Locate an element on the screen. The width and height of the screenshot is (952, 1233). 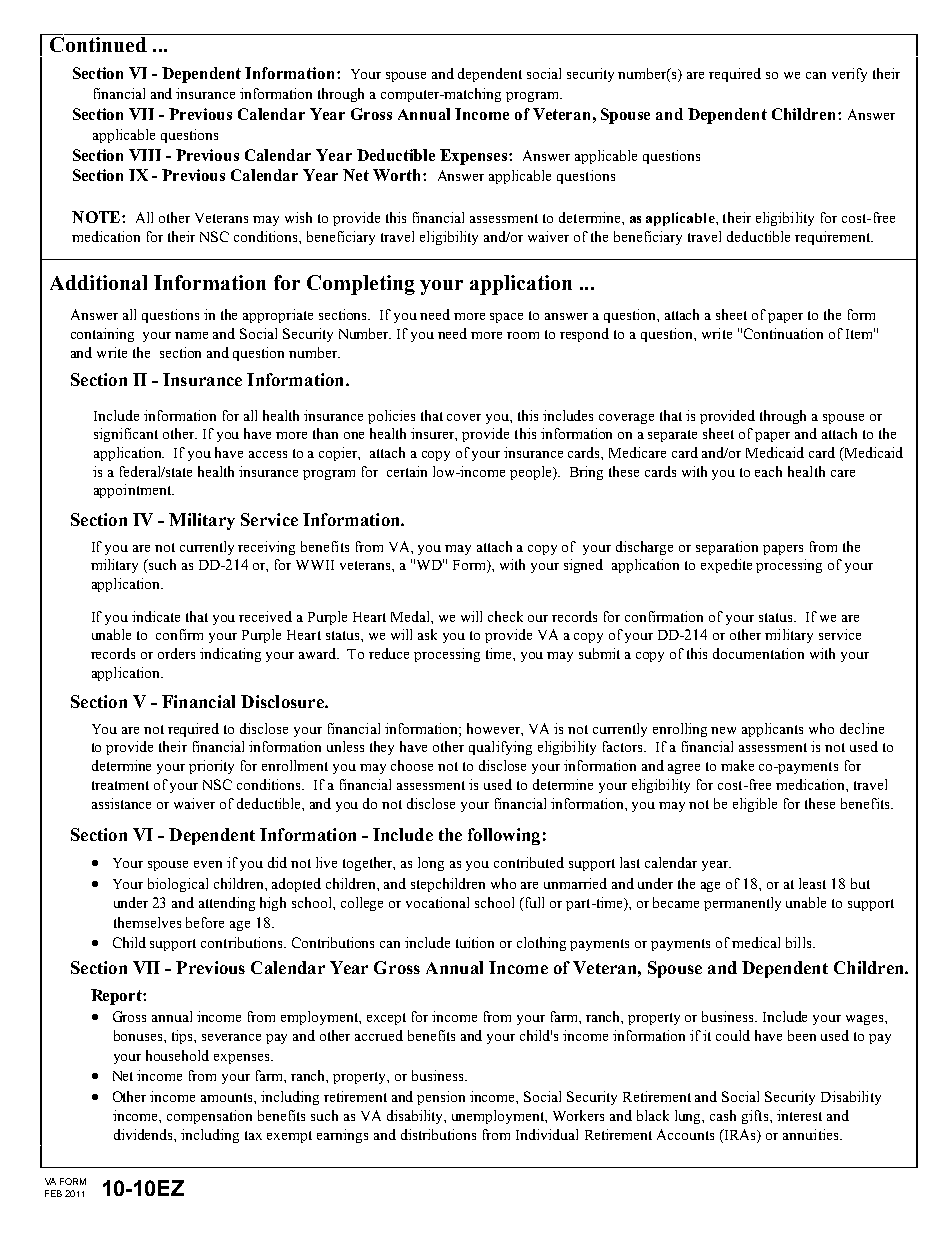
insurer is located at coordinates (434, 434).
